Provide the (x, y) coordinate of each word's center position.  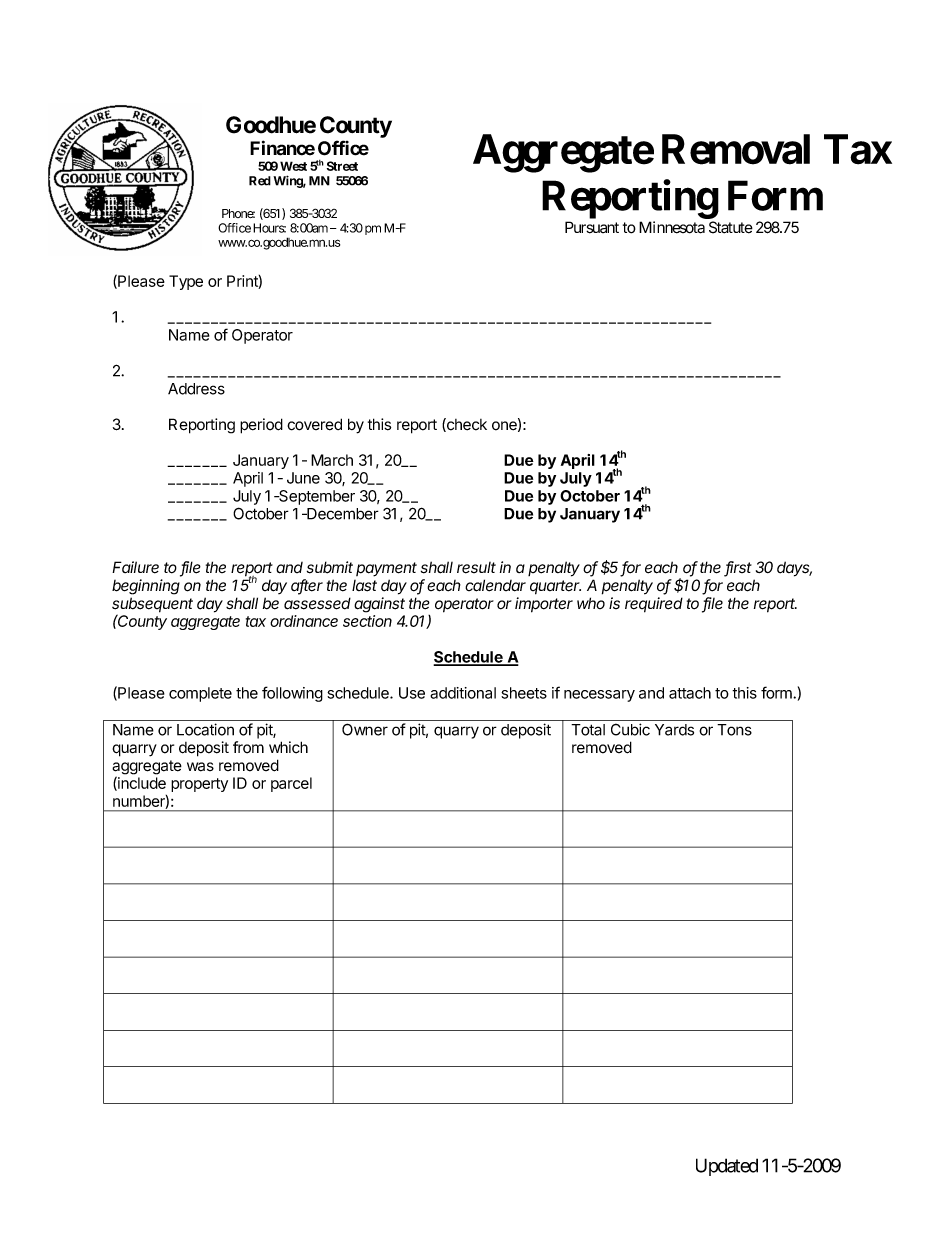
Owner (365, 729)
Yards (674, 730)
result (476, 568)
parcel (291, 784)
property (199, 785)
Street (342, 166)
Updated (727, 1167)
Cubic (630, 729)
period (261, 426)
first (738, 568)
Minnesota (672, 227)
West (293, 166)
